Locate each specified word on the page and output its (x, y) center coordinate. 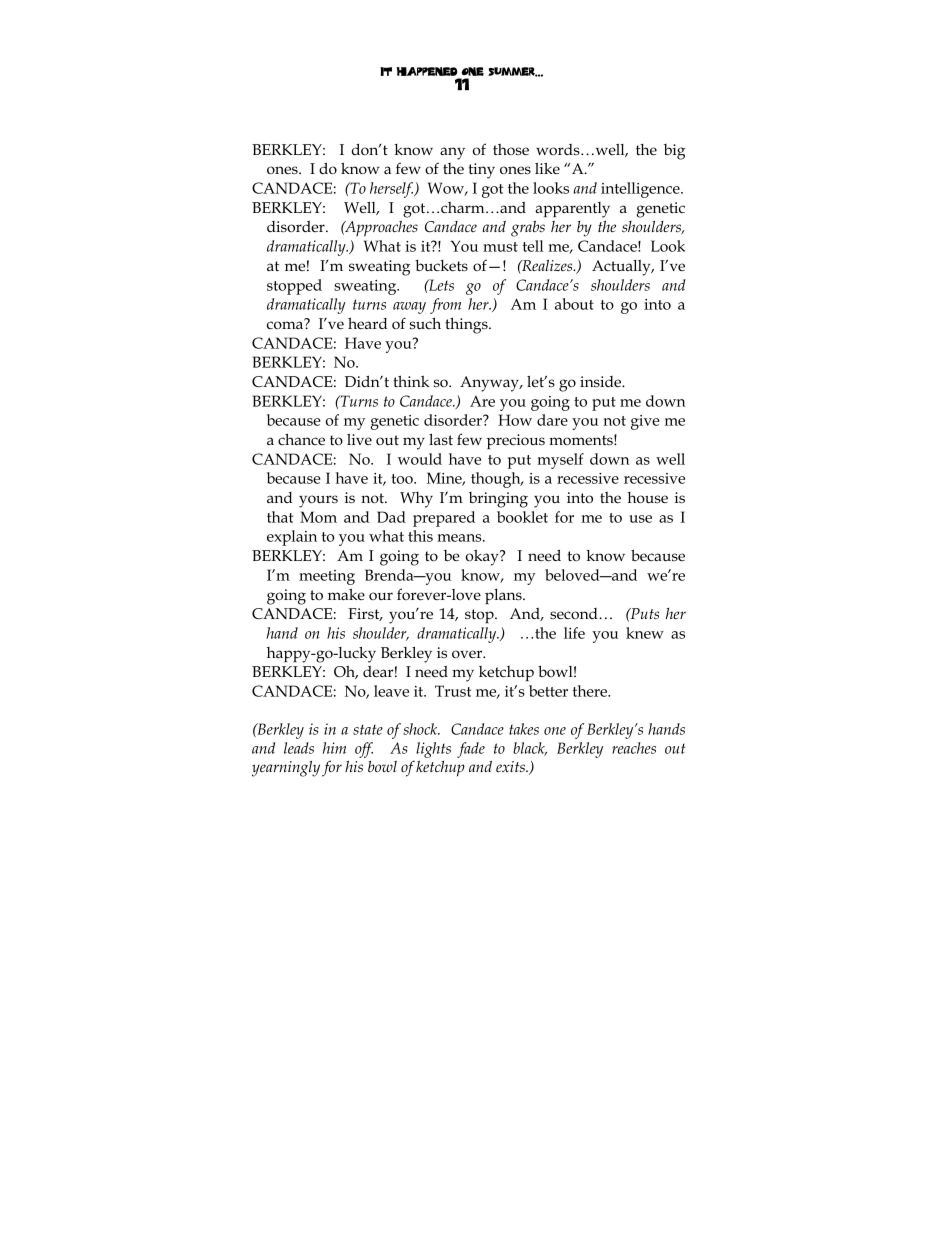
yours (318, 501)
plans (504, 596)
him (334, 748)
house (647, 497)
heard (367, 323)
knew (645, 633)
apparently (572, 210)
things (468, 325)
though (497, 480)
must (500, 247)
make (346, 594)
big (674, 152)
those (511, 149)
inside (602, 381)
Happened (427, 71)
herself (392, 190)
